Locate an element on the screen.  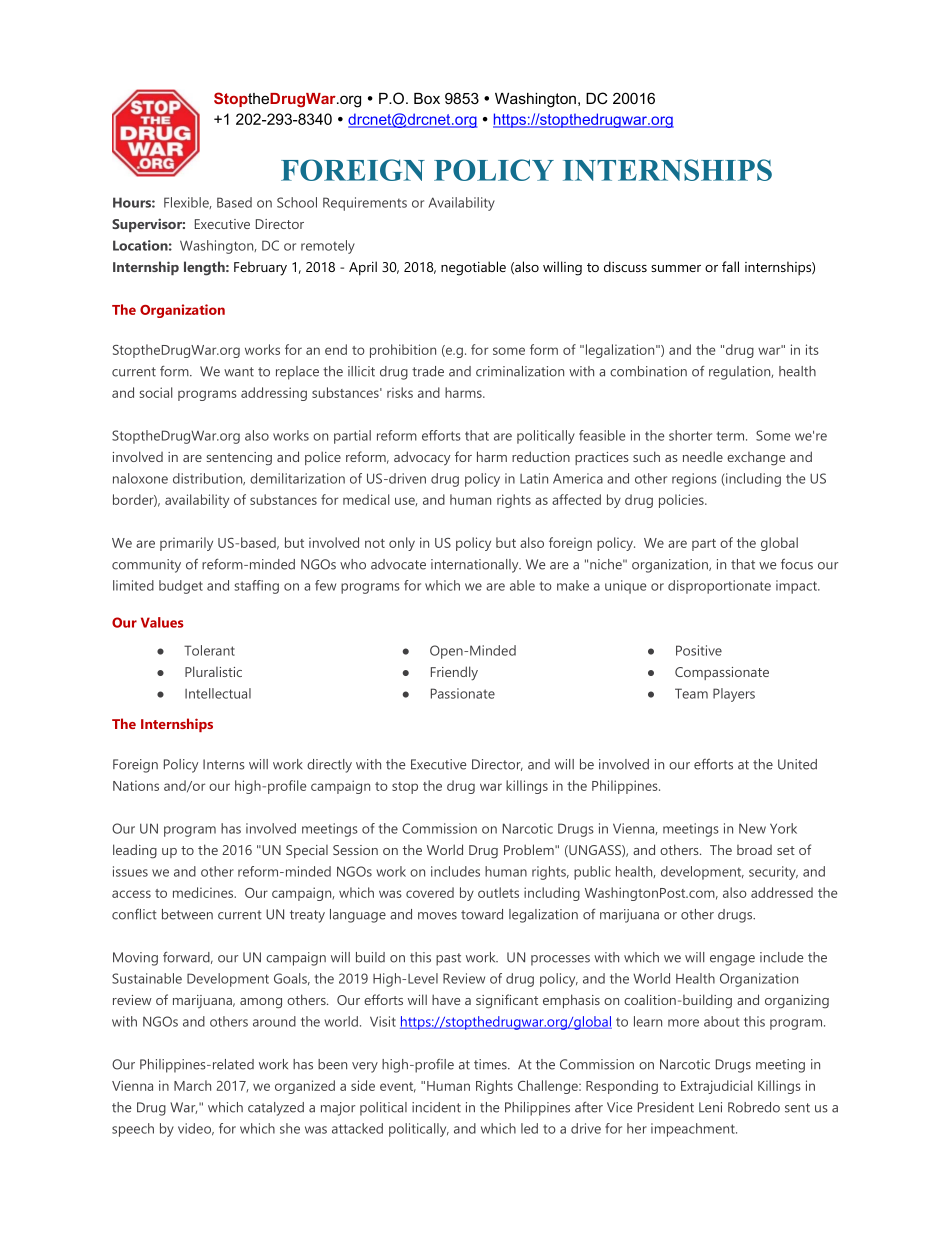
advocacy is located at coordinates (422, 458).
